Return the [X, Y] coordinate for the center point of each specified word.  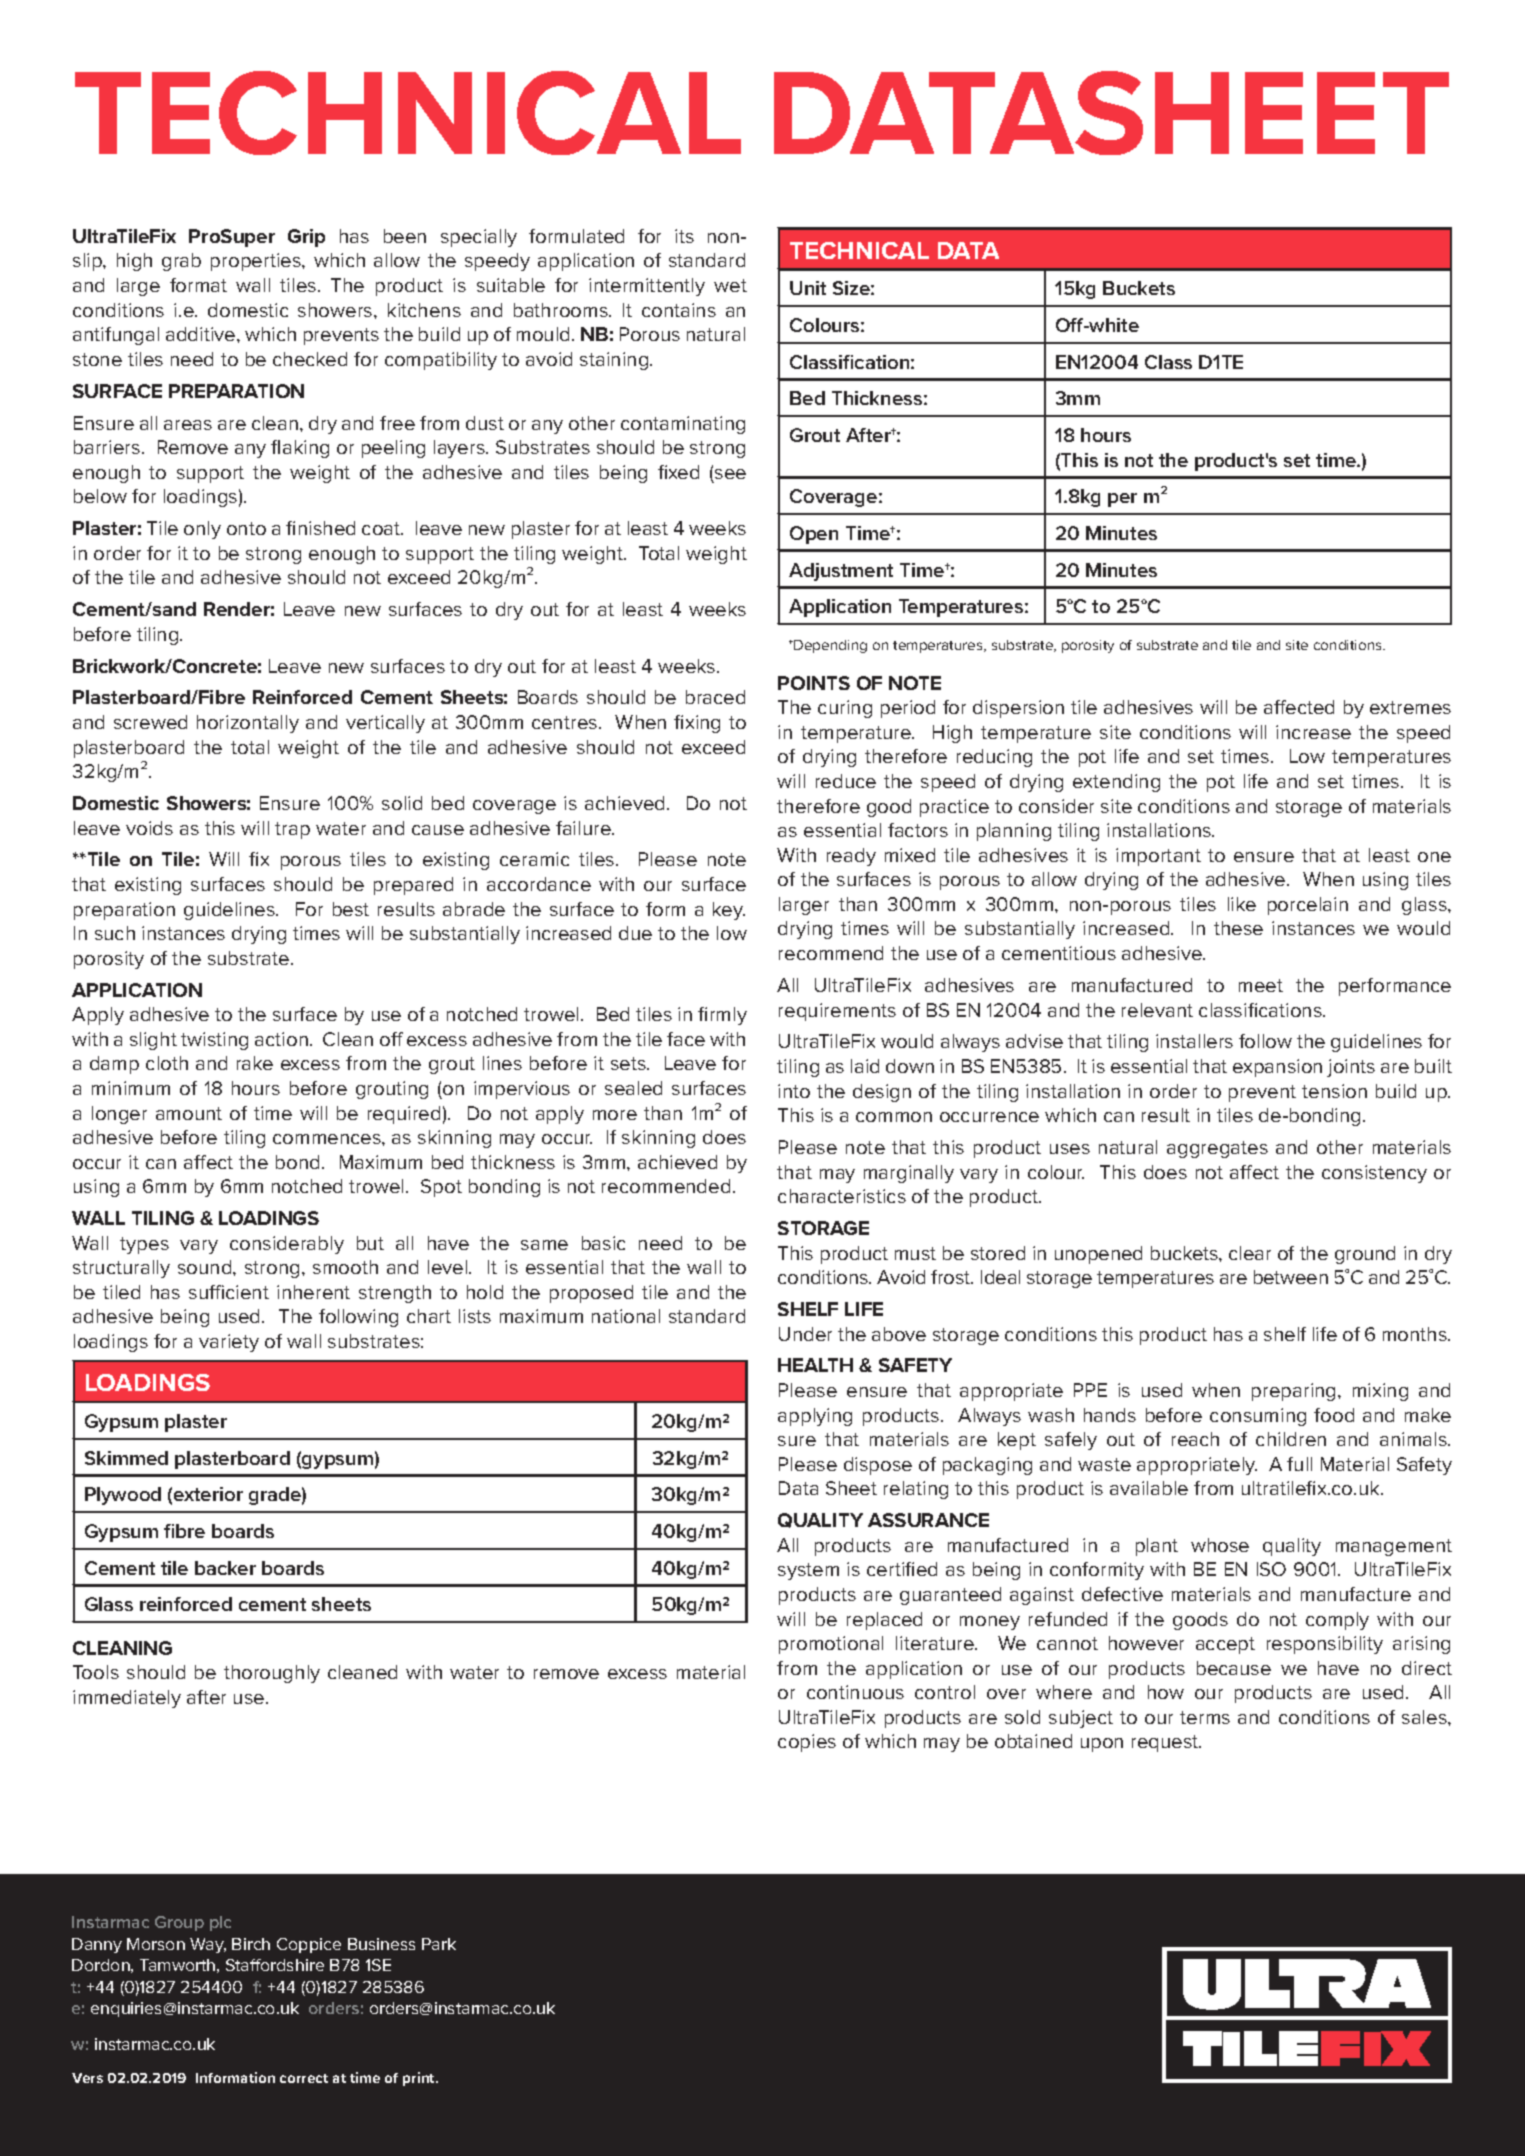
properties [257, 262]
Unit [808, 288]
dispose [878, 1466]
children [1291, 1439]
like [1242, 904]
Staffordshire [275, 1965]
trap [292, 830]
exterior [208, 1494]
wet [730, 285]
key [729, 911]
